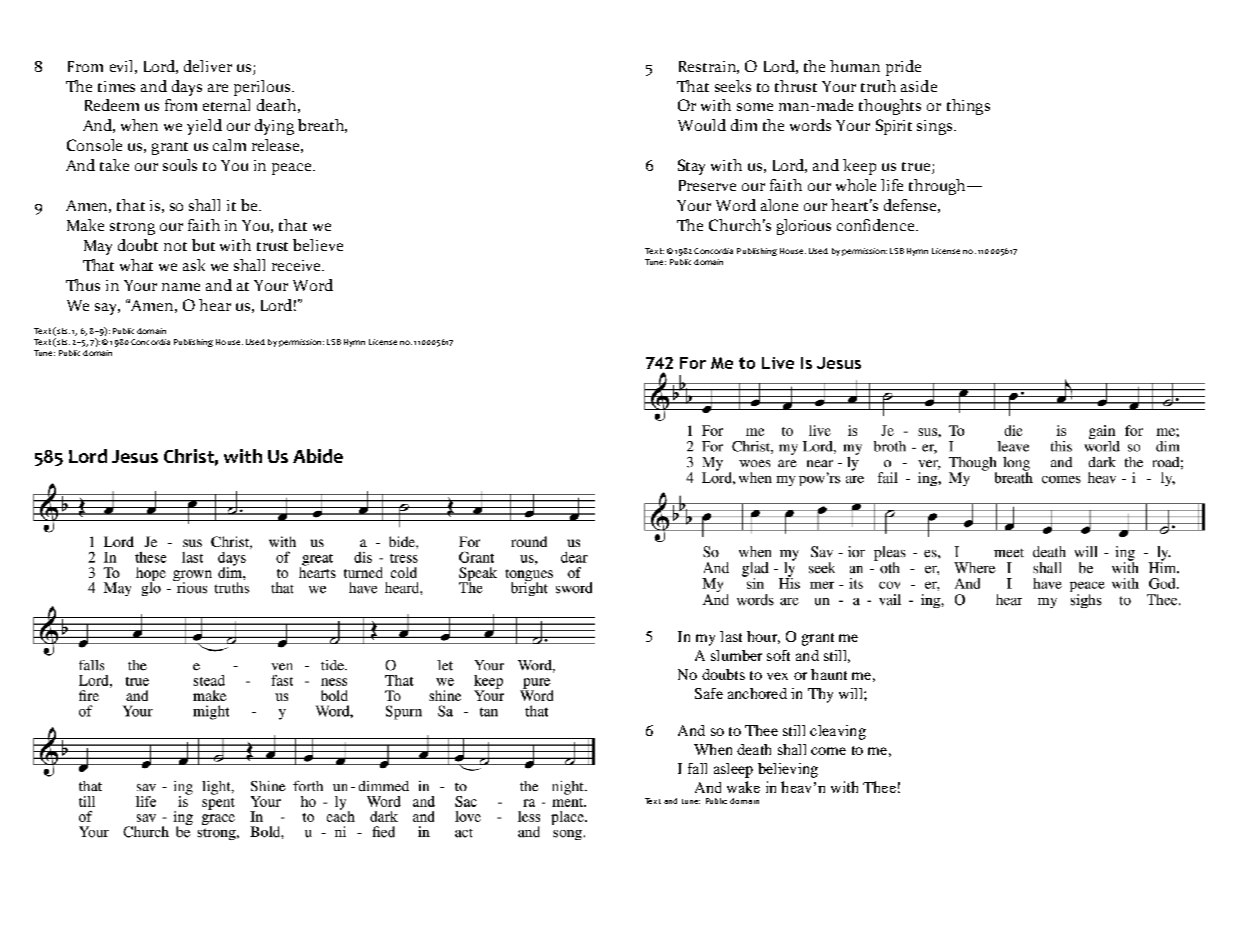 This page has height=952, width=1233. I want to click on truth, so click(878, 86).
